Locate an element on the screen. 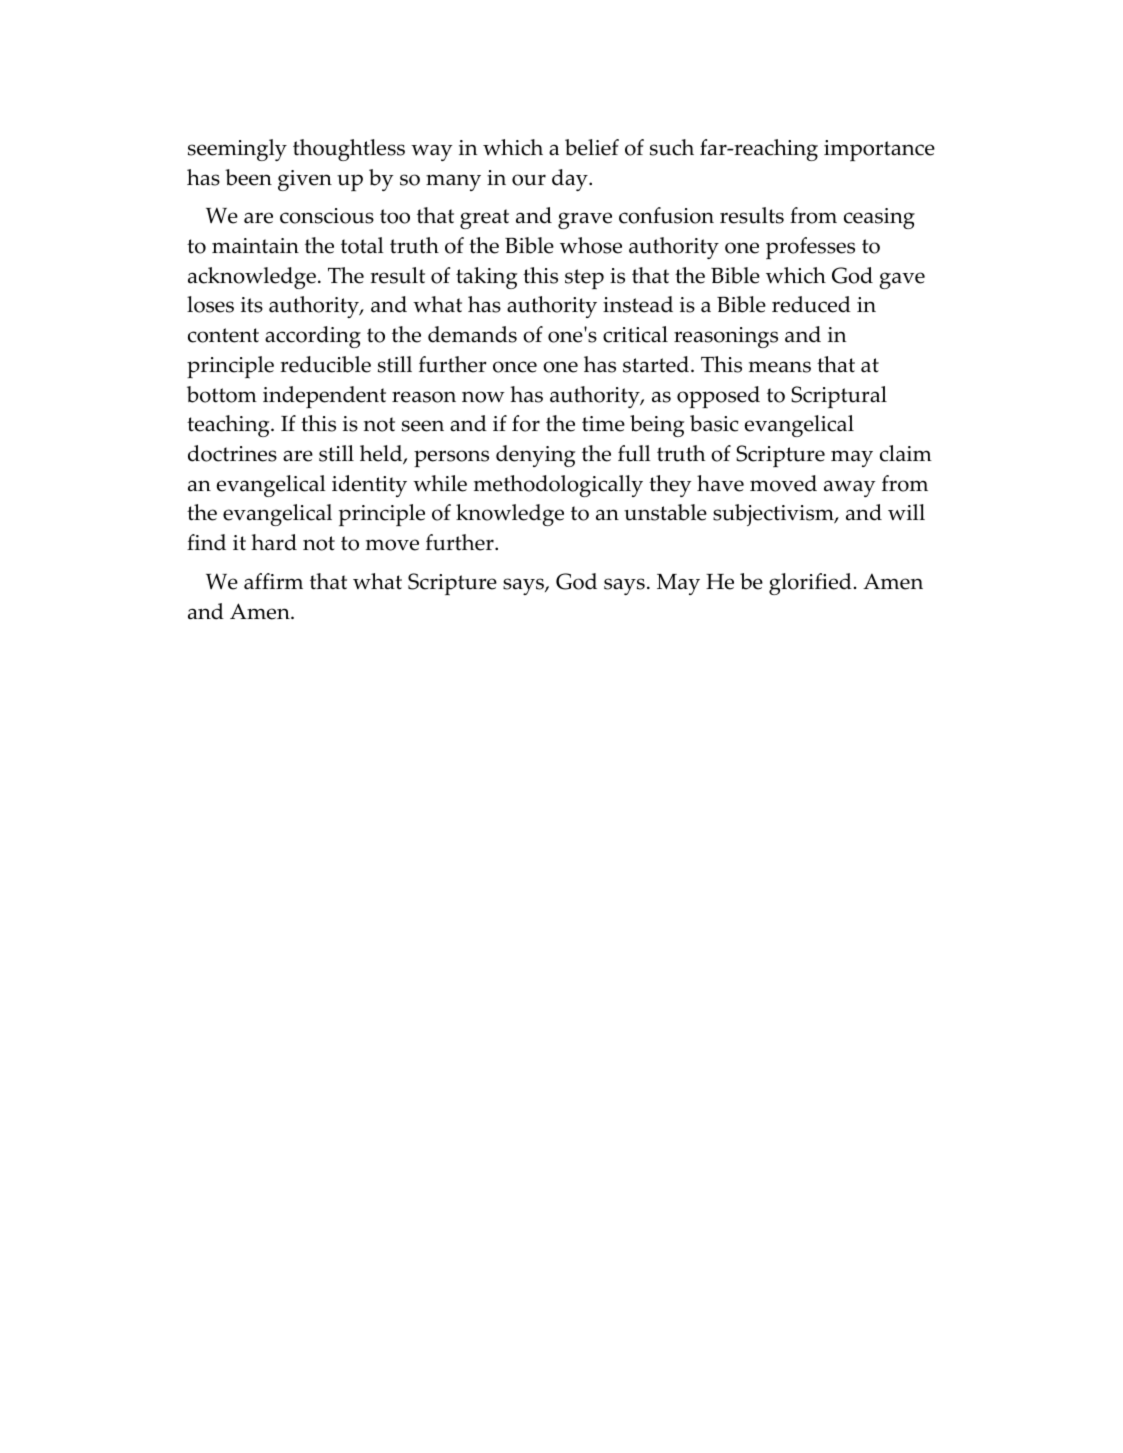  belief is located at coordinates (592, 147).
